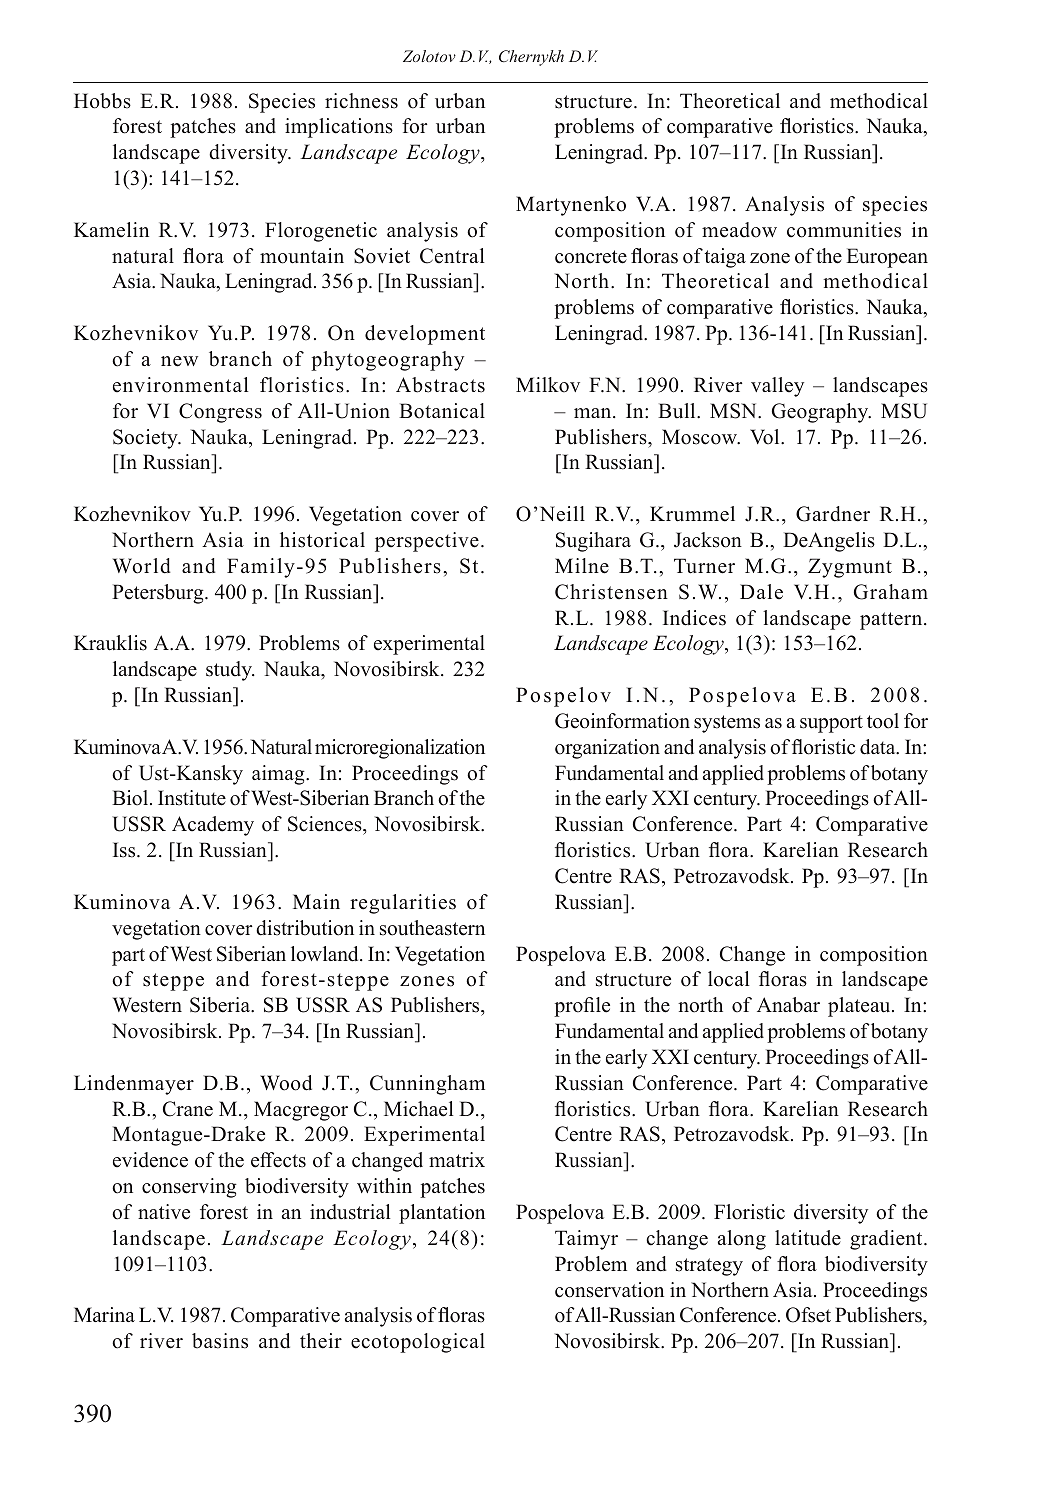  What do you see at coordinates (833, 514) in the document?
I see `Gardner` at bounding box center [833, 514].
